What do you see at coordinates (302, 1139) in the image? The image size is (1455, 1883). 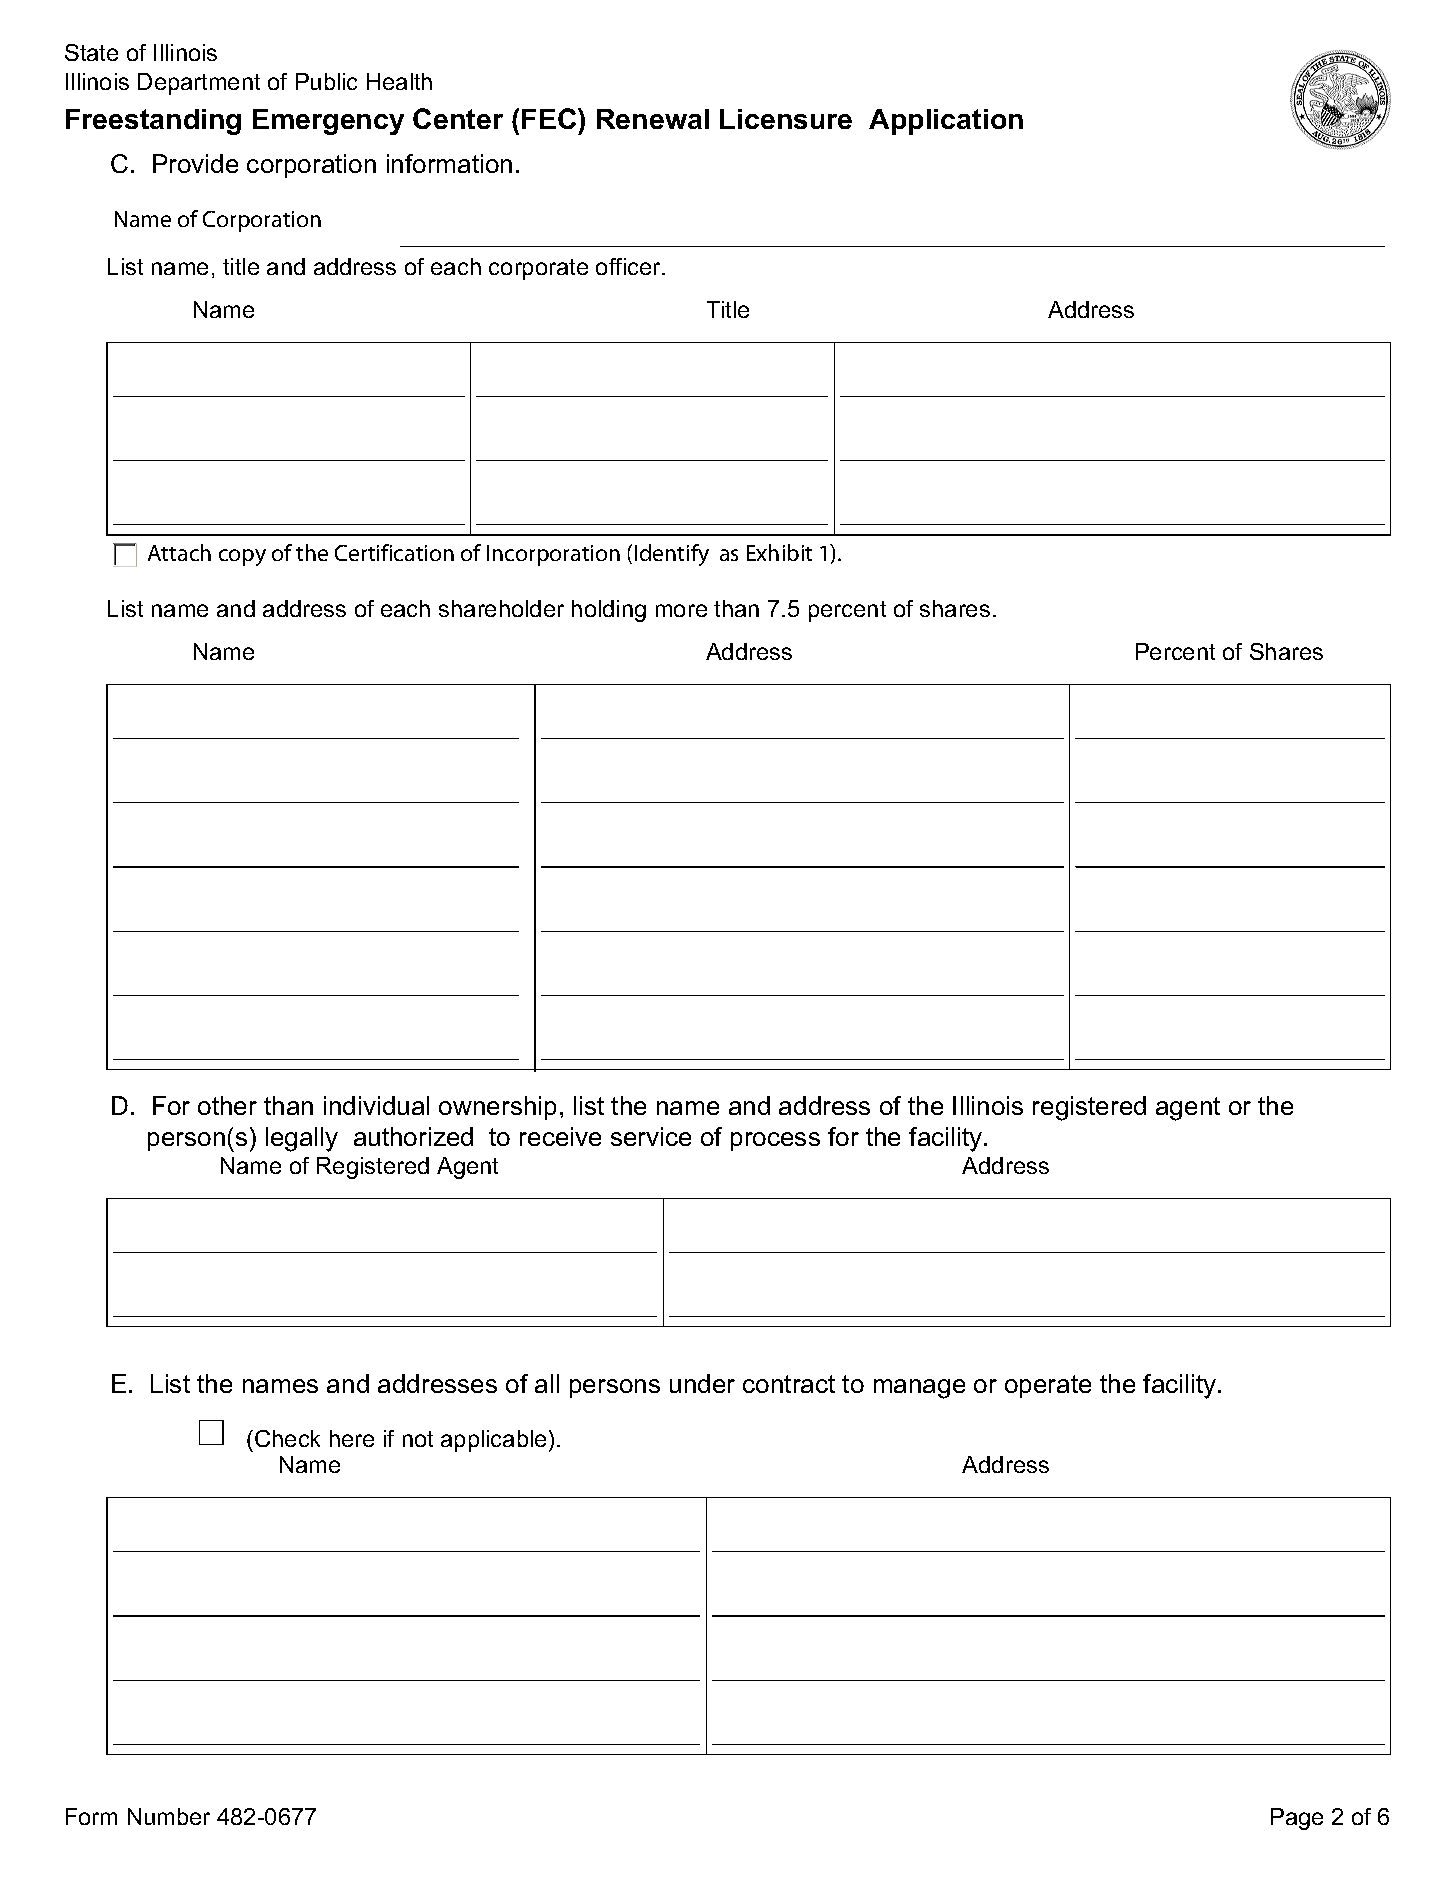 I see `legally` at bounding box center [302, 1139].
